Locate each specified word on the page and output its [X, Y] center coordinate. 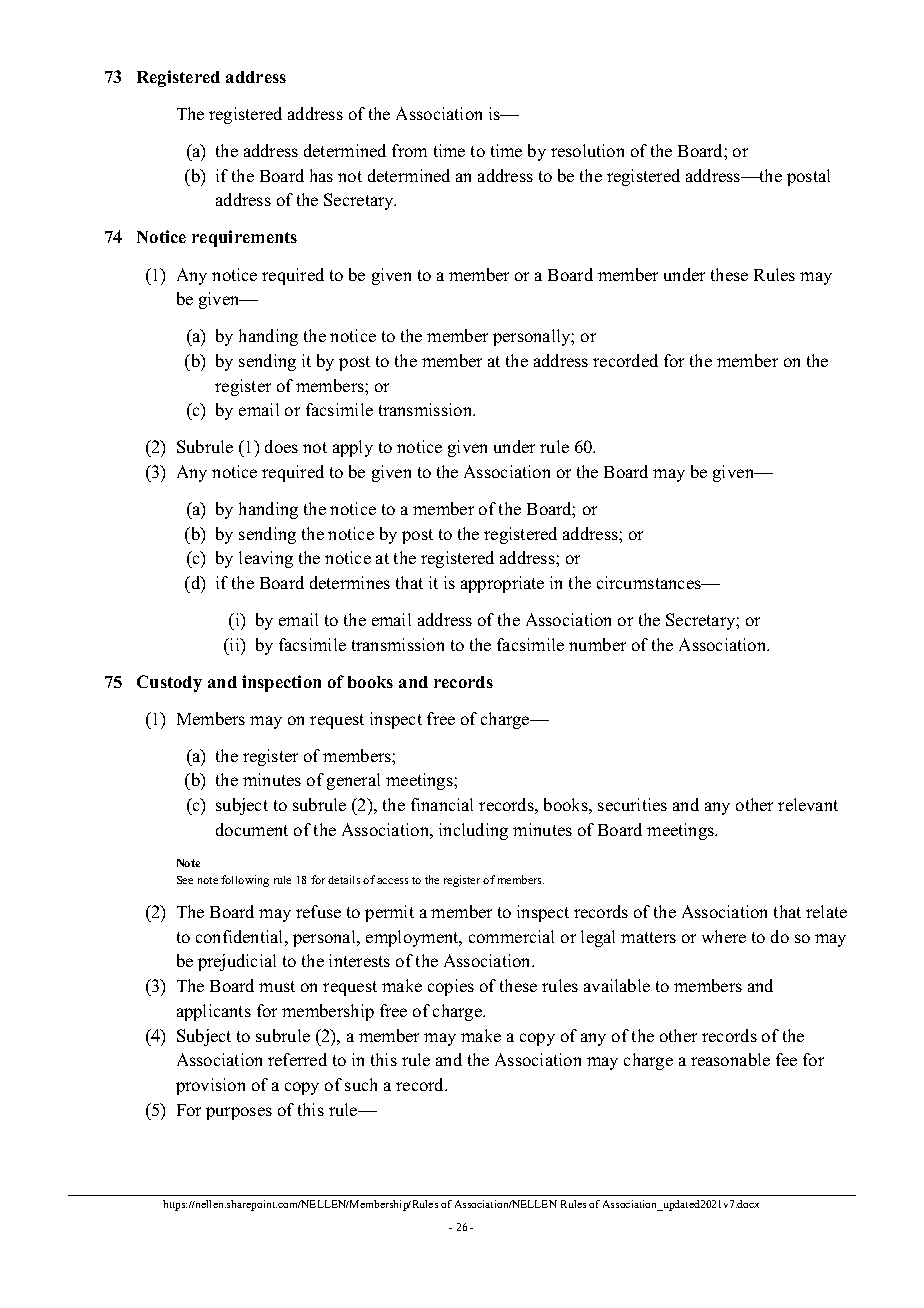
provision [210, 1086]
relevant [808, 804]
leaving [266, 559]
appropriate [502, 584]
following [245, 881]
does [281, 446]
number [597, 644]
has [321, 175]
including [473, 831]
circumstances [650, 582]
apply [353, 448]
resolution [587, 150]
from [409, 150]
